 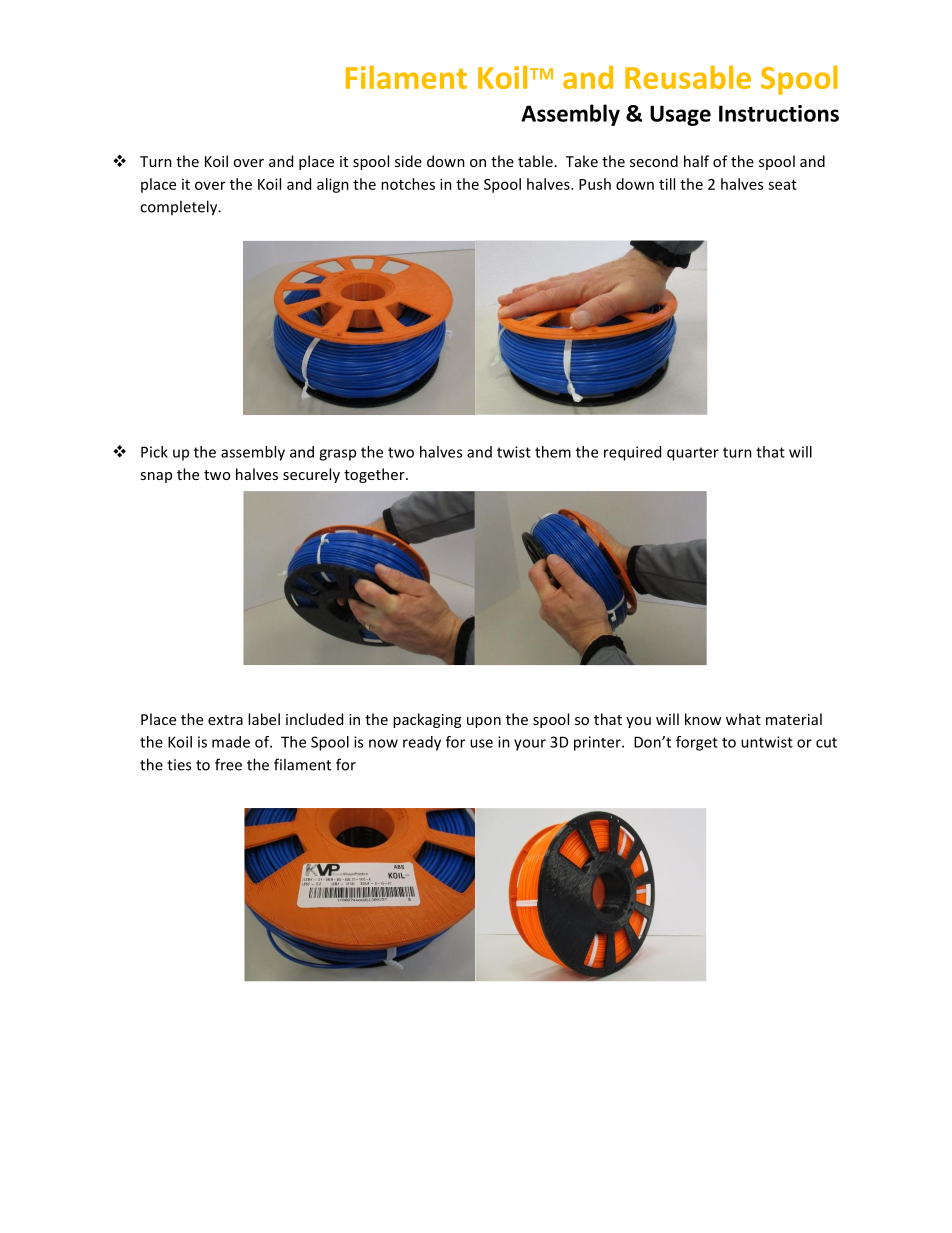 I want to click on made, so click(x=231, y=742).
